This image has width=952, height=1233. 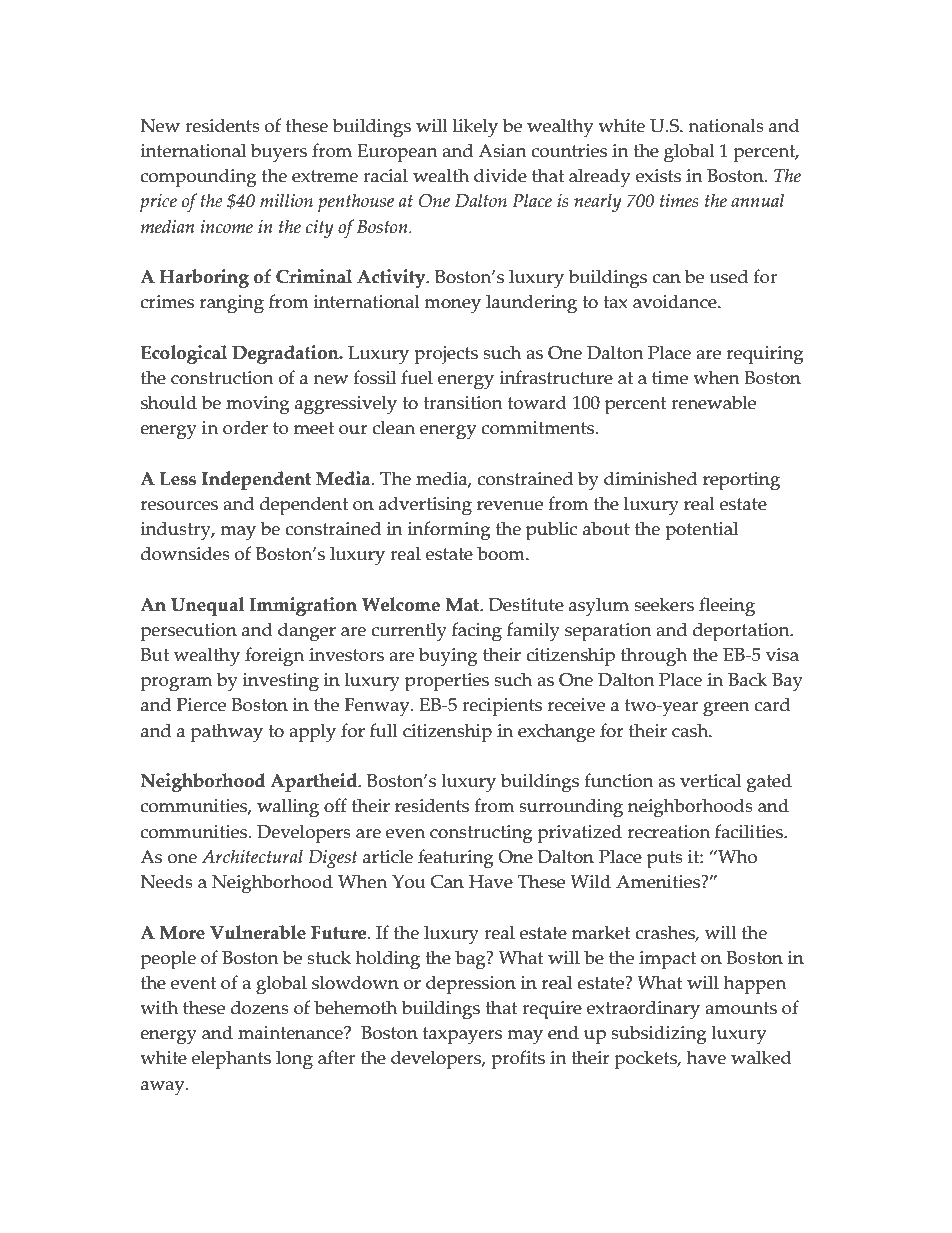 What do you see at coordinates (199, 178) in the image?
I see `compounding` at bounding box center [199, 178].
